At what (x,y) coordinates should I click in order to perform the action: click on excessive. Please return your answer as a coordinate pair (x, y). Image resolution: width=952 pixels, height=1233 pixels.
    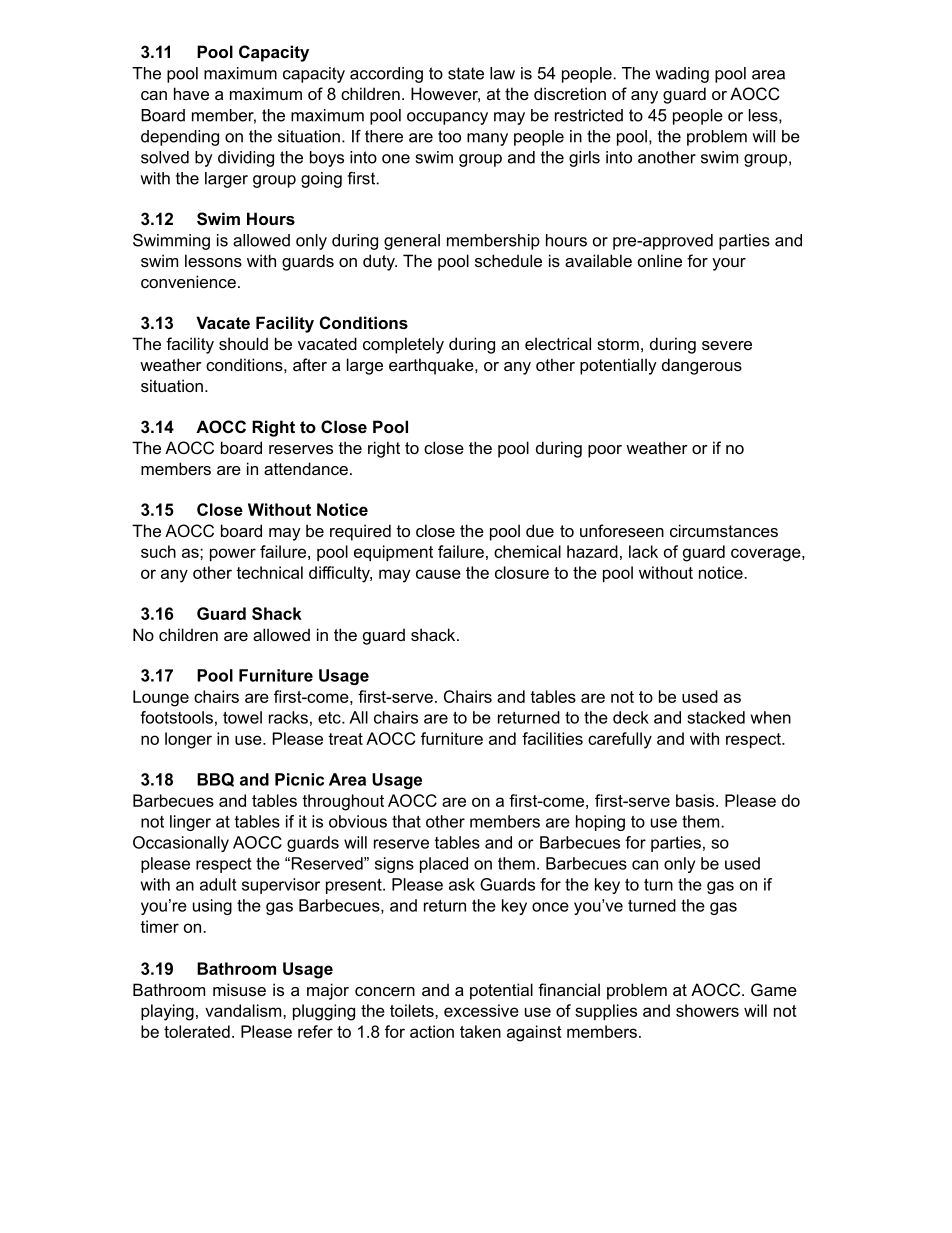
    Looking at the image, I should click on (481, 1010).
